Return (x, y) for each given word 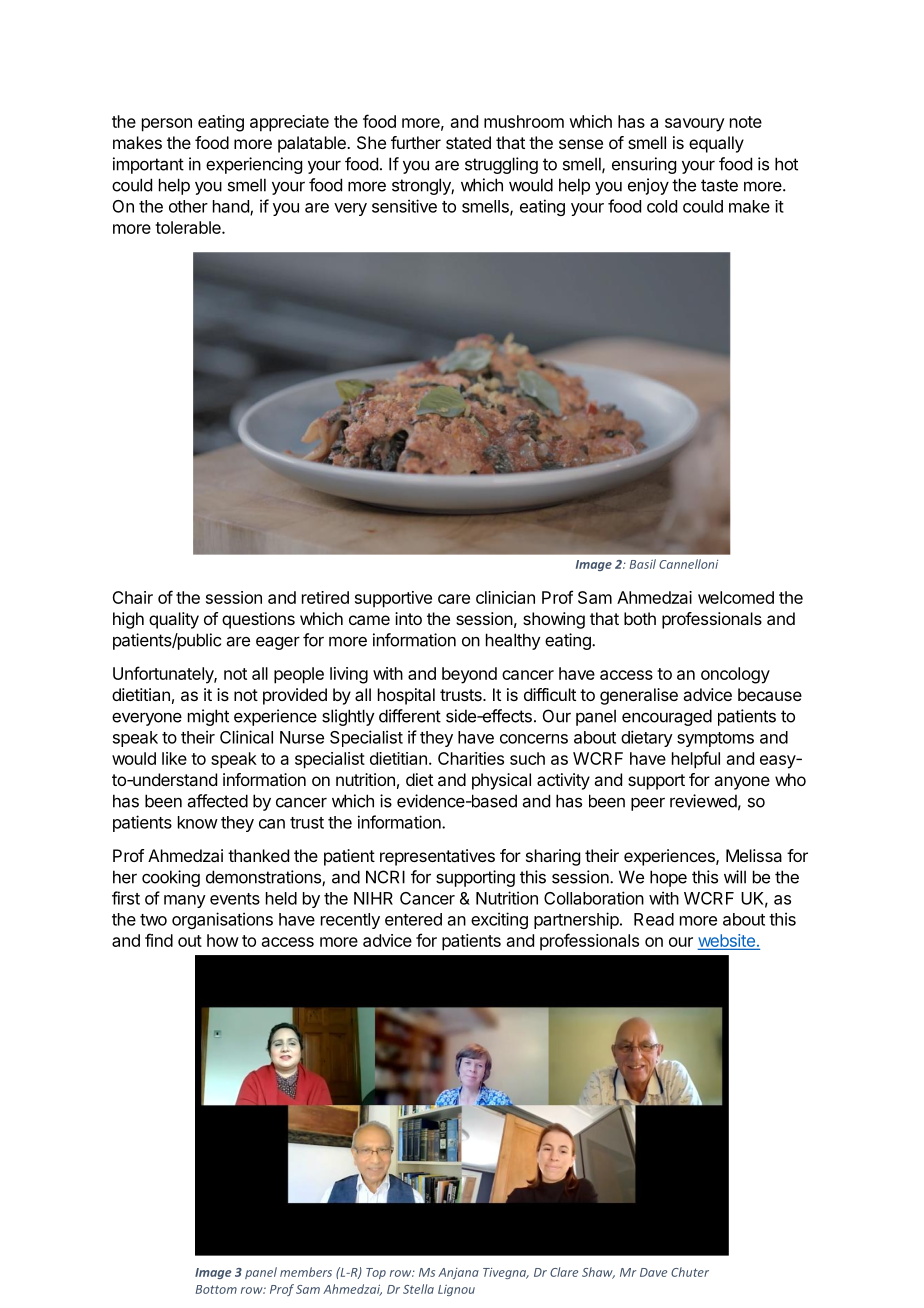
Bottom (216, 1289)
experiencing (254, 165)
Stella (418, 1289)
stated (468, 142)
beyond (469, 675)
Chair (132, 597)
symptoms (715, 739)
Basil (643, 564)
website (727, 942)
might (208, 717)
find (159, 940)
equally (716, 144)
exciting (499, 920)
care (454, 599)
